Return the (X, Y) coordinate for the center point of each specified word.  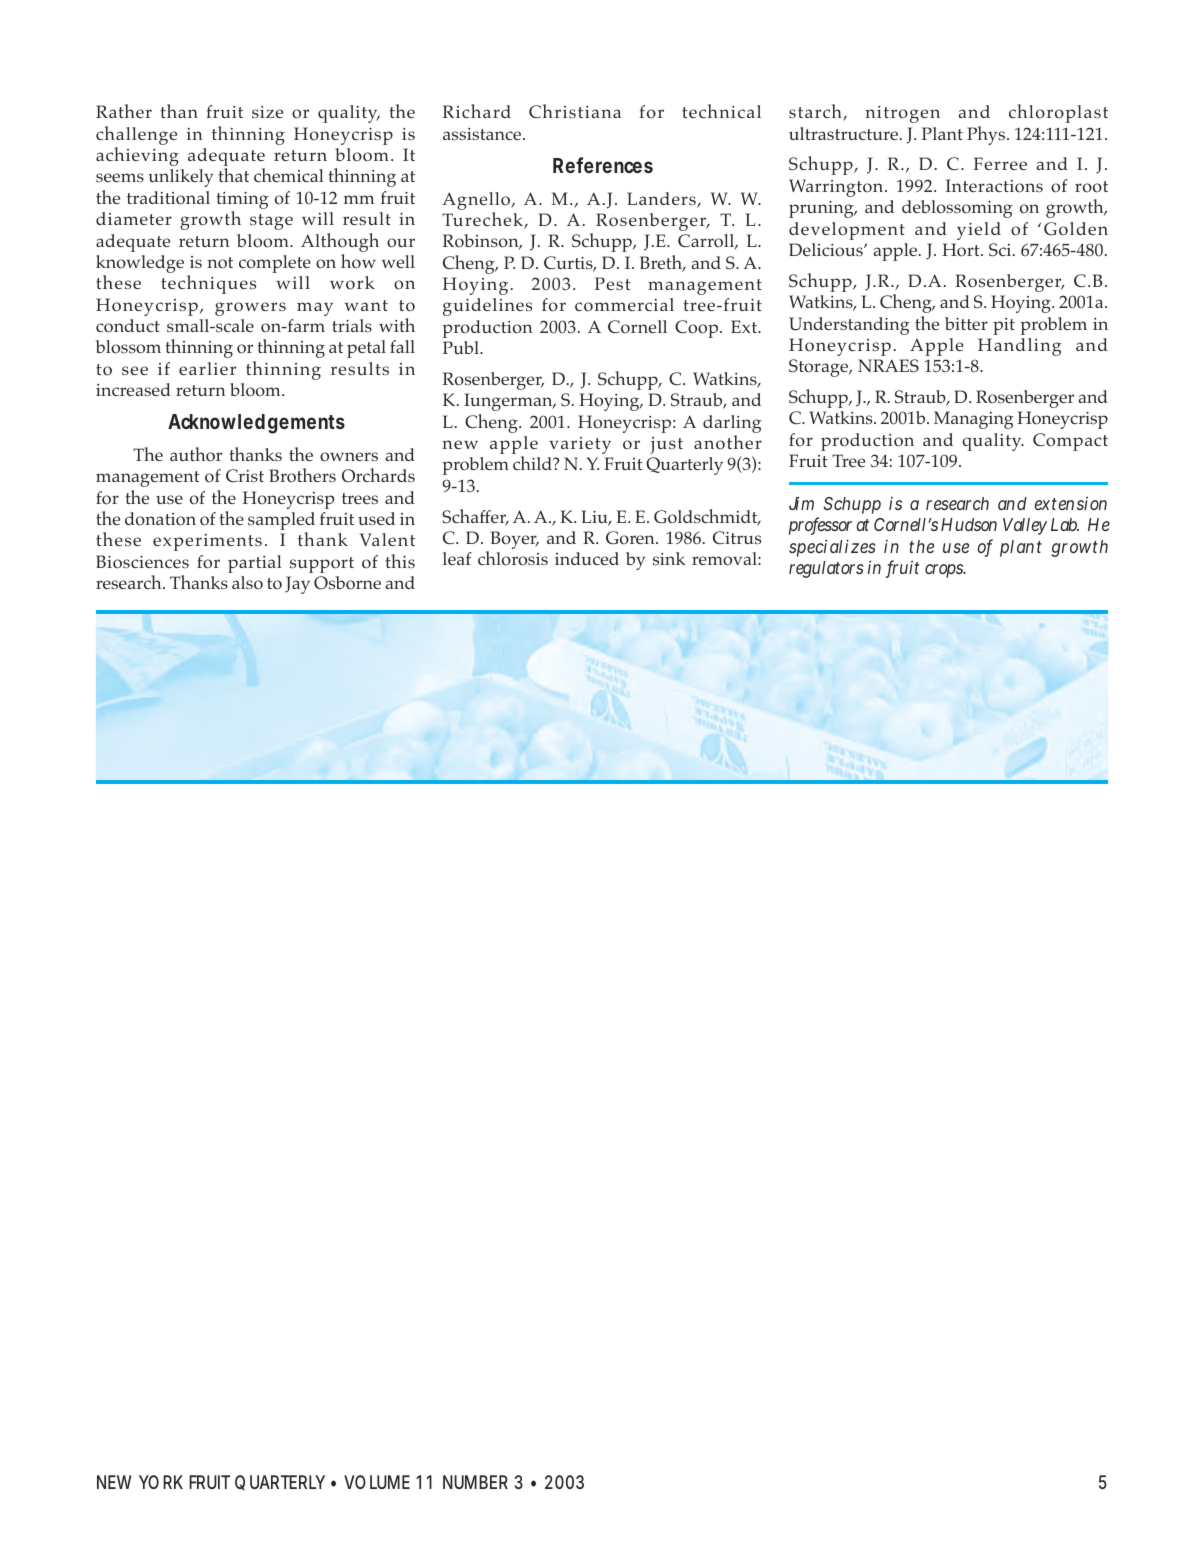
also (247, 583)
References (603, 165)
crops (945, 571)
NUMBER (475, 1482)
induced (587, 558)
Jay (297, 585)
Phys (987, 135)
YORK (161, 1482)
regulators (826, 569)
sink (669, 558)
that (234, 175)
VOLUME (377, 1482)
